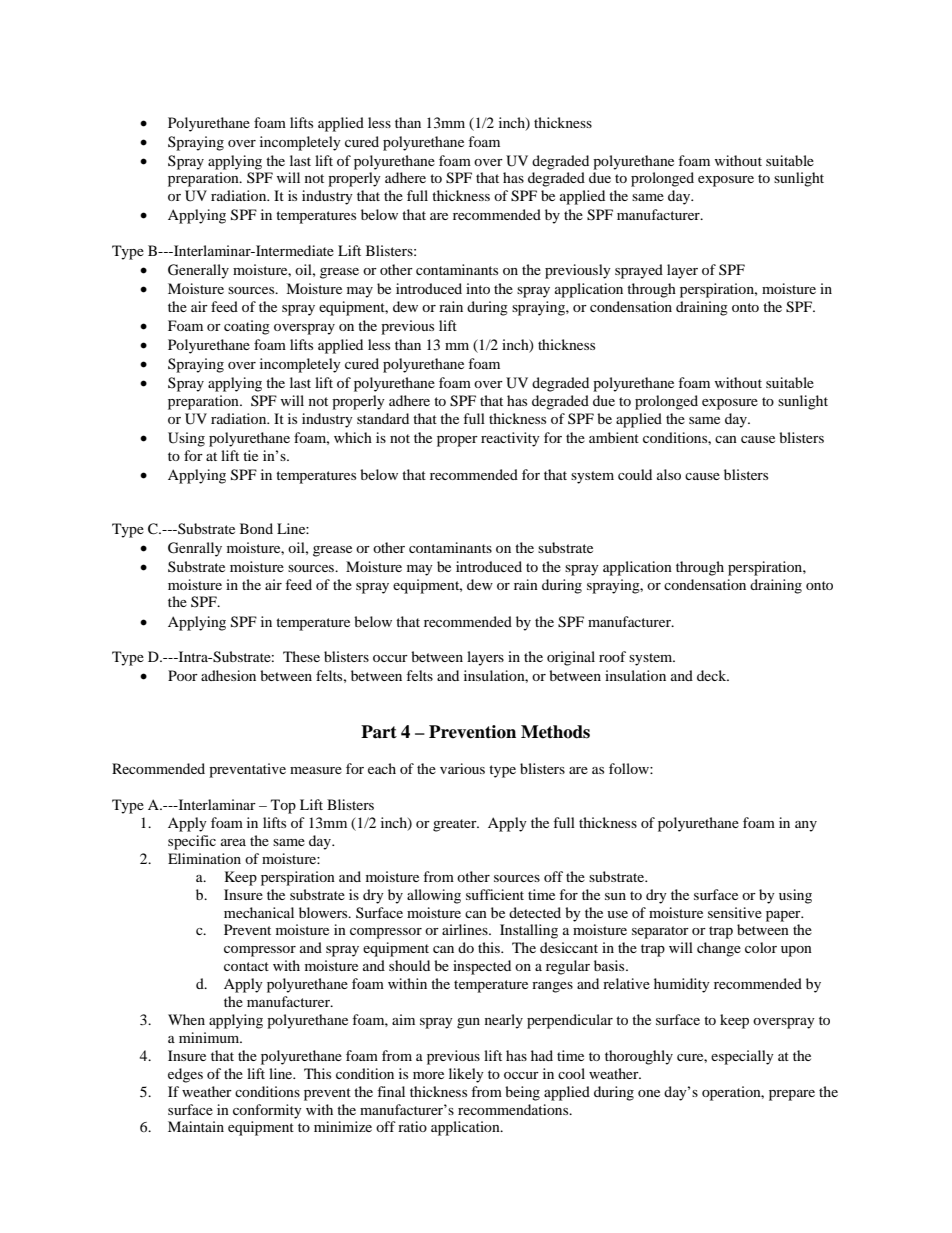 The image size is (952, 1233). Describe the element at coordinates (514, 1109) in the screenshot. I see `recommendations` at that location.
